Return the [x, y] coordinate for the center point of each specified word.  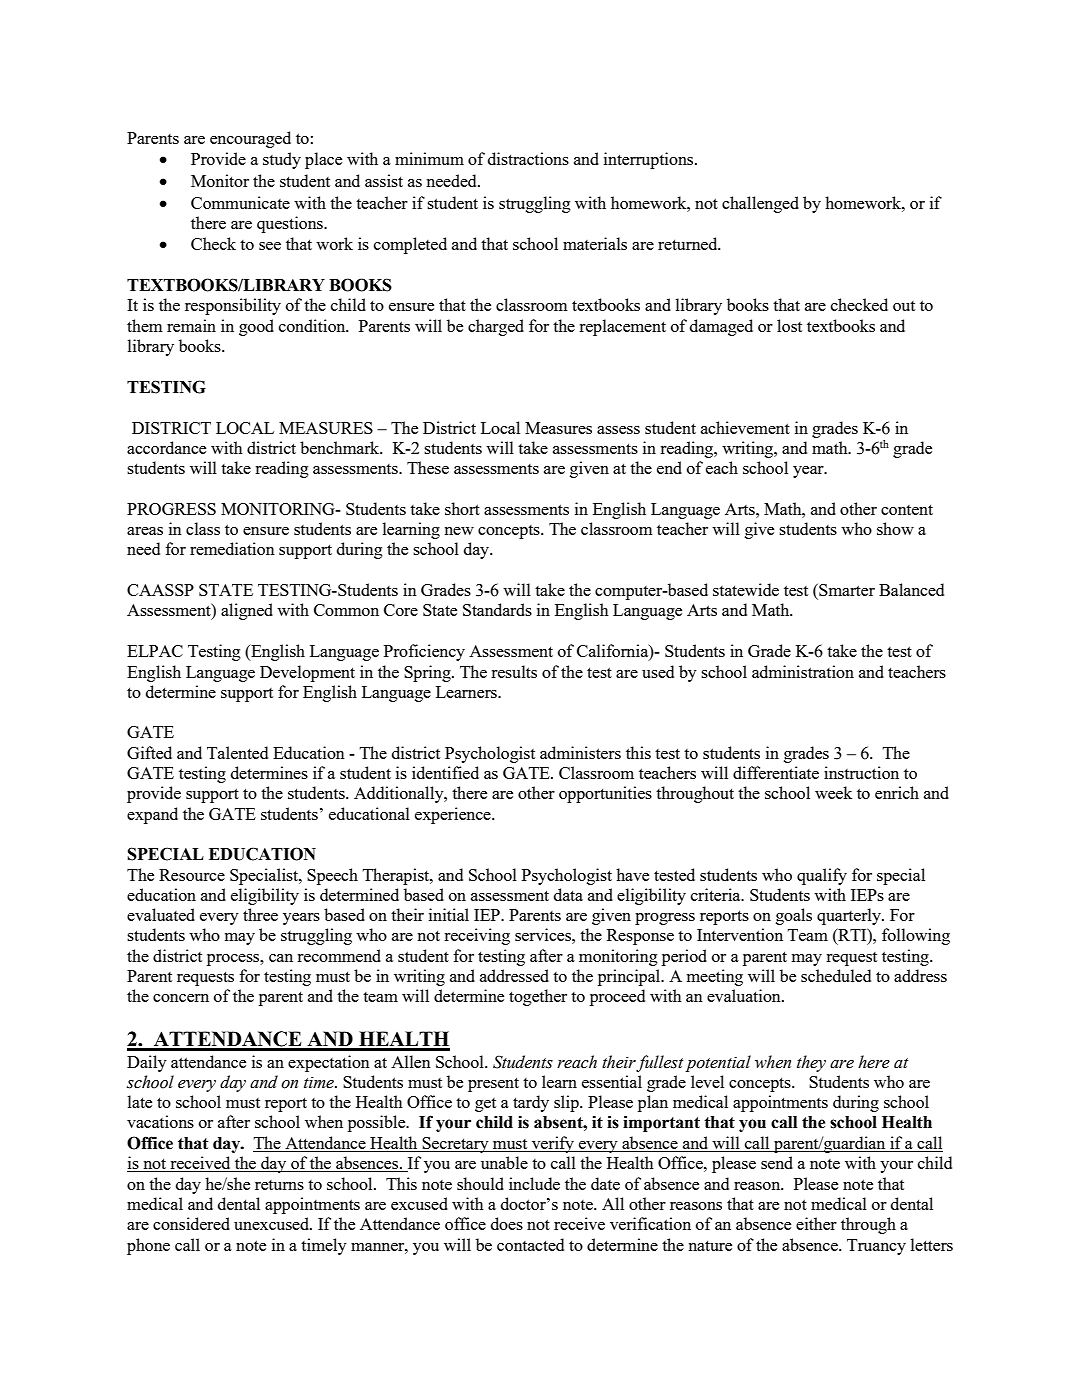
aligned [247, 611]
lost [789, 325]
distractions [528, 158]
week [833, 792]
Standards [497, 609]
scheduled [836, 975]
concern [181, 998]
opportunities [605, 794]
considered [191, 1223]
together [538, 997]
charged [496, 327]
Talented [237, 752]
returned [689, 243]
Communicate [240, 202]
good [256, 327]
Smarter [846, 590]
